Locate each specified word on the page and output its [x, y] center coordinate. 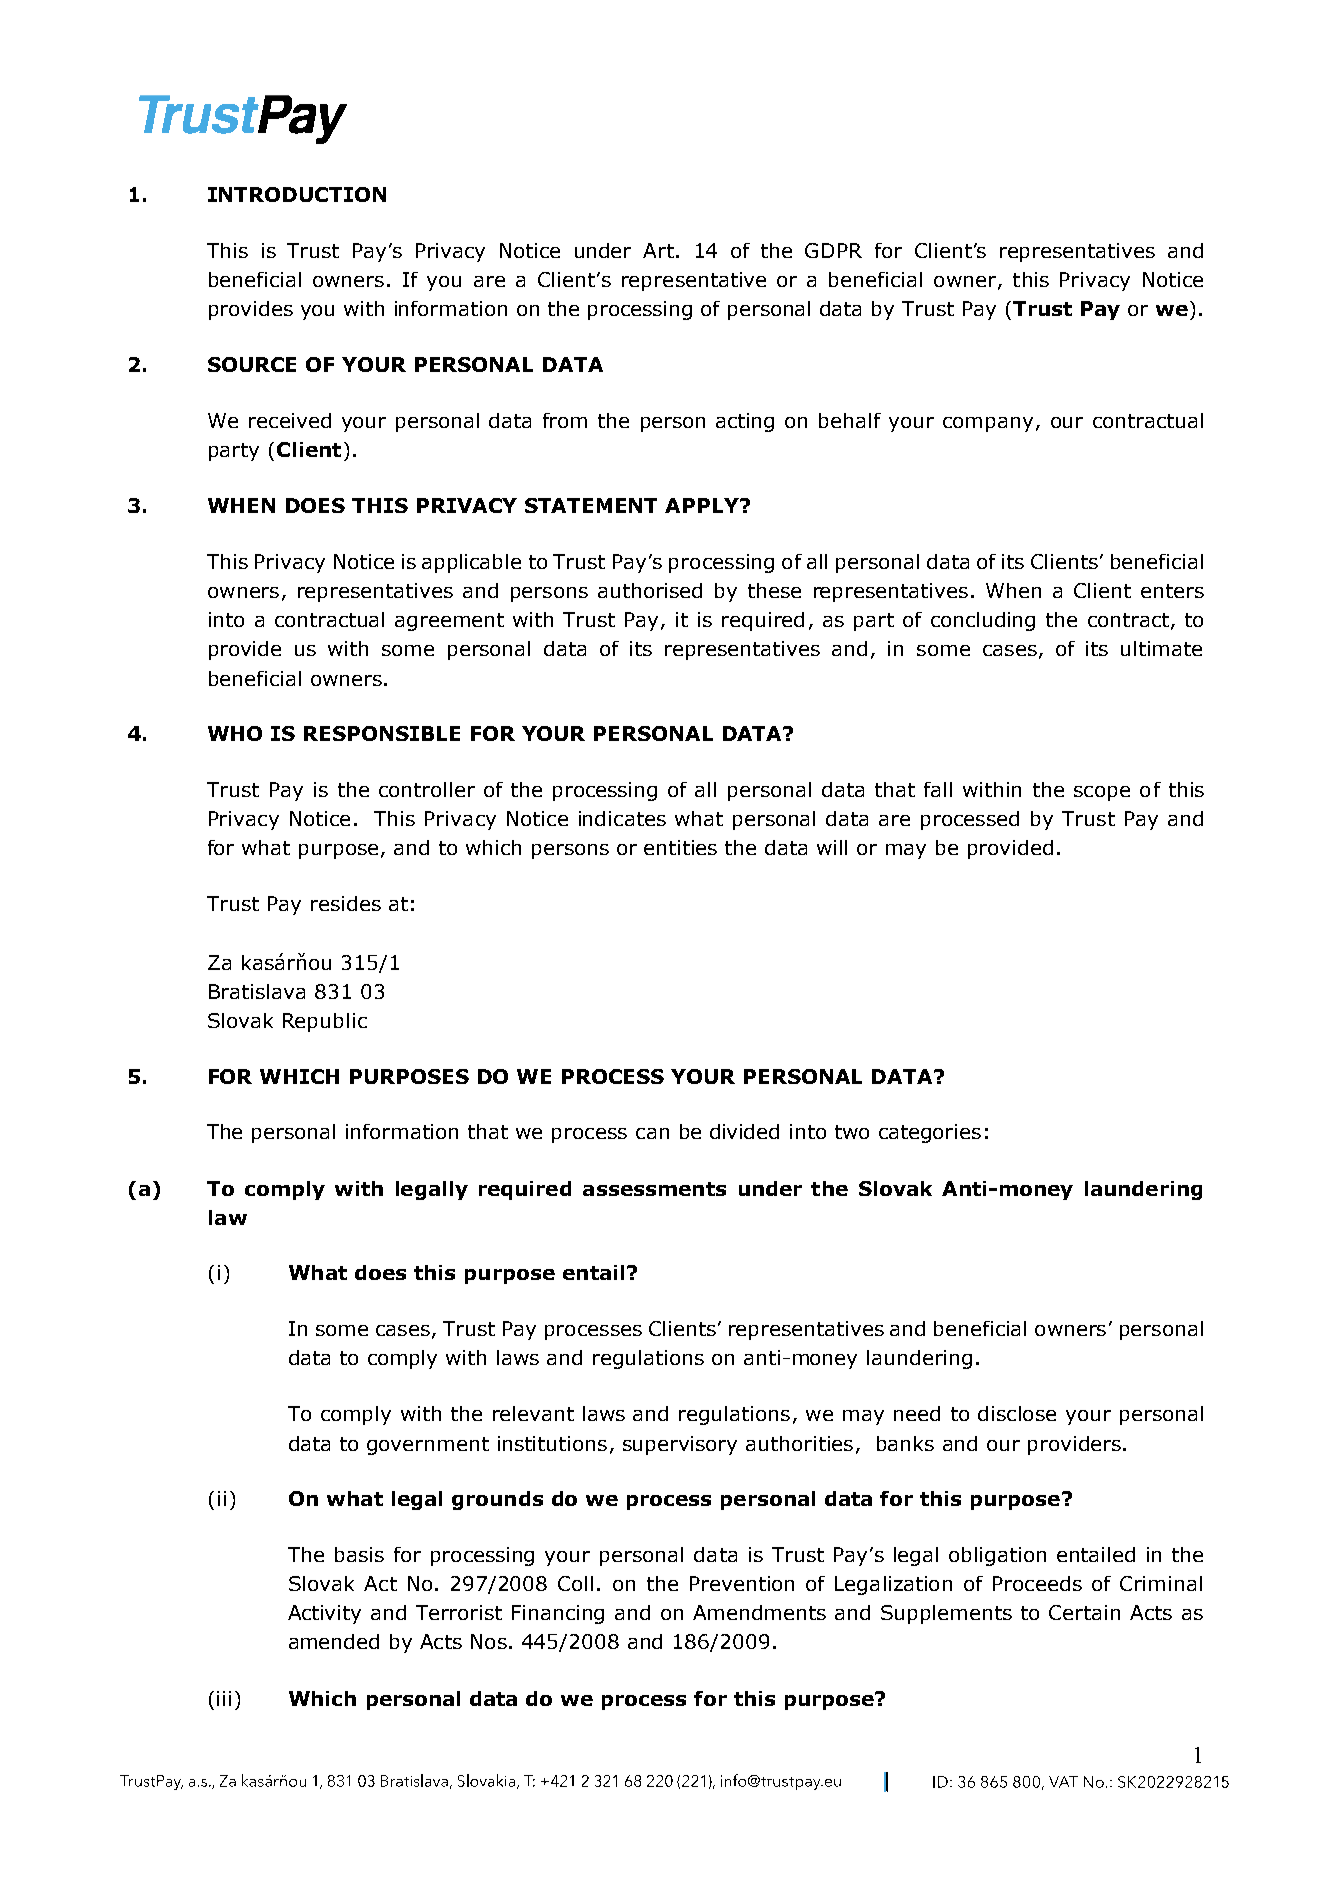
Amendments [759, 1612]
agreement [449, 622]
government [428, 1446]
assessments [654, 1189]
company [988, 424]
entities [680, 847]
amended [334, 1641]
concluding [983, 621]
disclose [1017, 1413]
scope [1102, 793]
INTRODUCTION [297, 194]
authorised [650, 590]
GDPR [833, 250]
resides [346, 903]
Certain [1084, 1612]
